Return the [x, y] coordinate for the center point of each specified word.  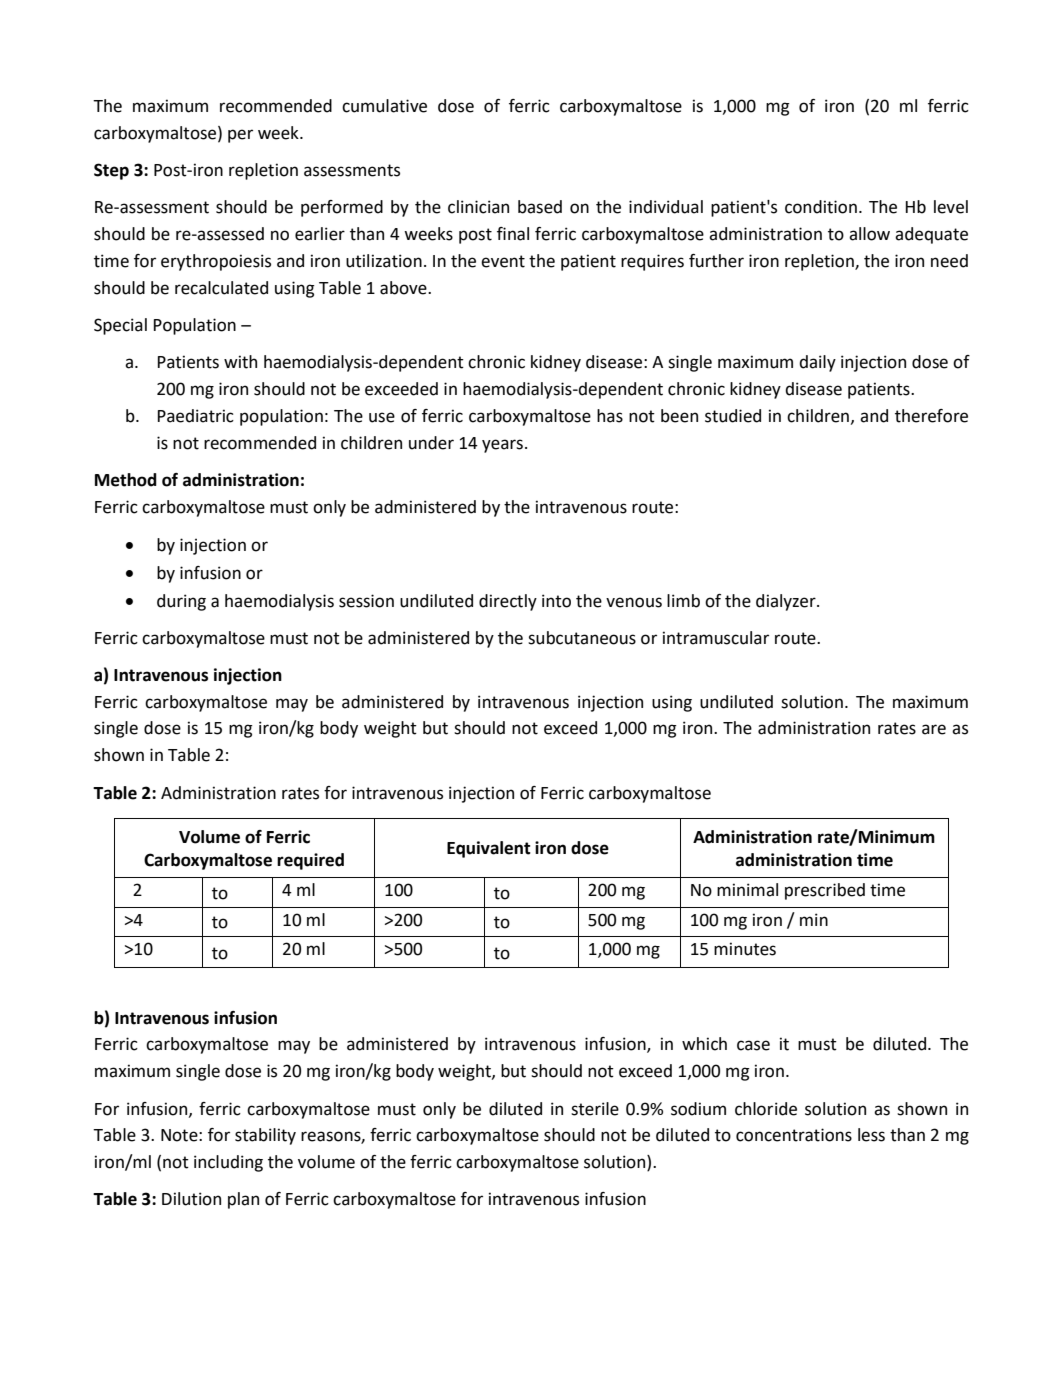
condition [821, 207]
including [228, 1163]
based [540, 207]
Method [126, 480]
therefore [931, 416]
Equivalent [489, 849]
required [310, 861]
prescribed [825, 891]
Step [111, 171]
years [502, 446]
